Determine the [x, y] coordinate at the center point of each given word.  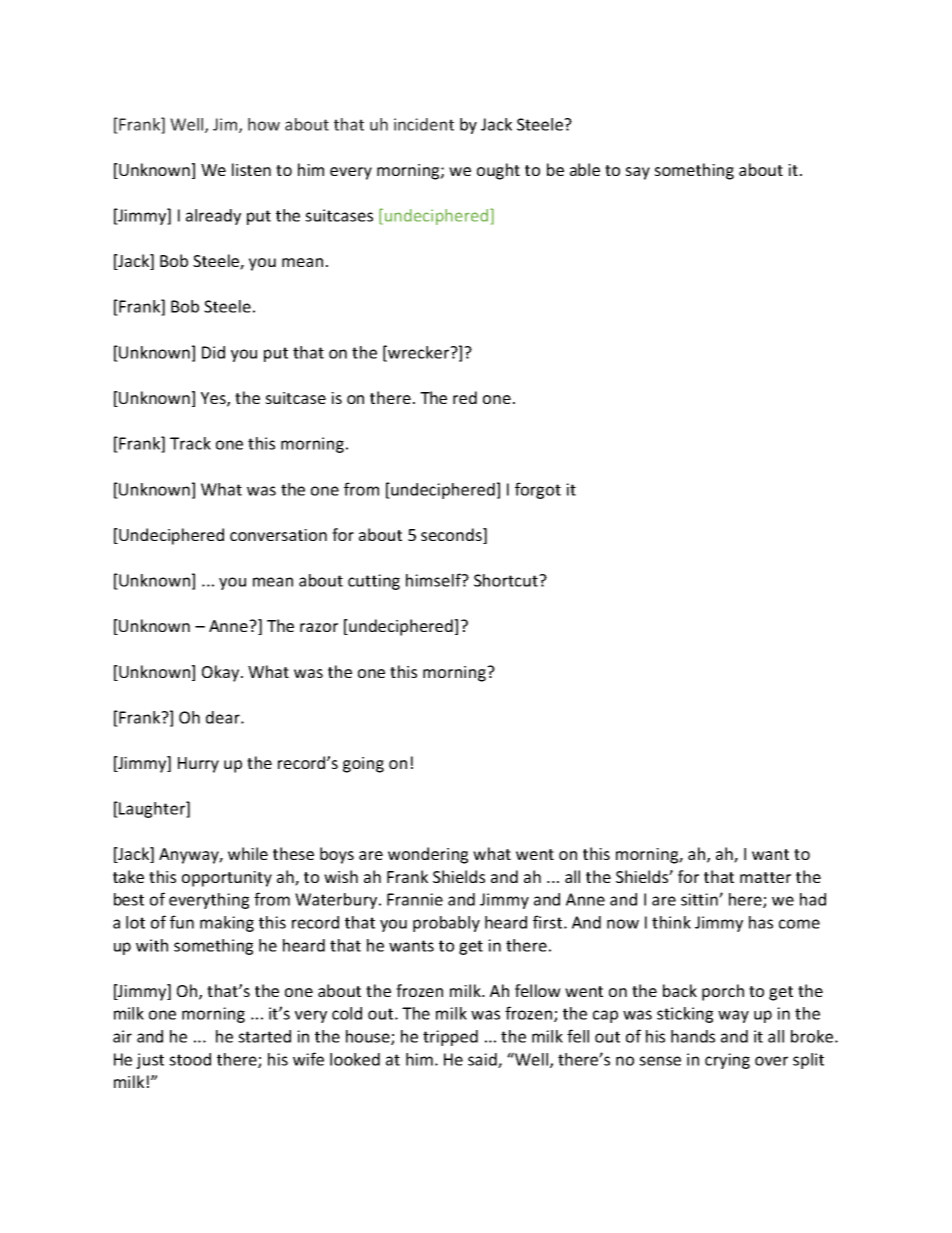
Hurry [198, 765]
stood [190, 1059]
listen [251, 169]
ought [498, 171]
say [637, 173]
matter [765, 877]
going [363, 765]
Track [190, 443]
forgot [538, 490]
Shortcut [507, 580]
